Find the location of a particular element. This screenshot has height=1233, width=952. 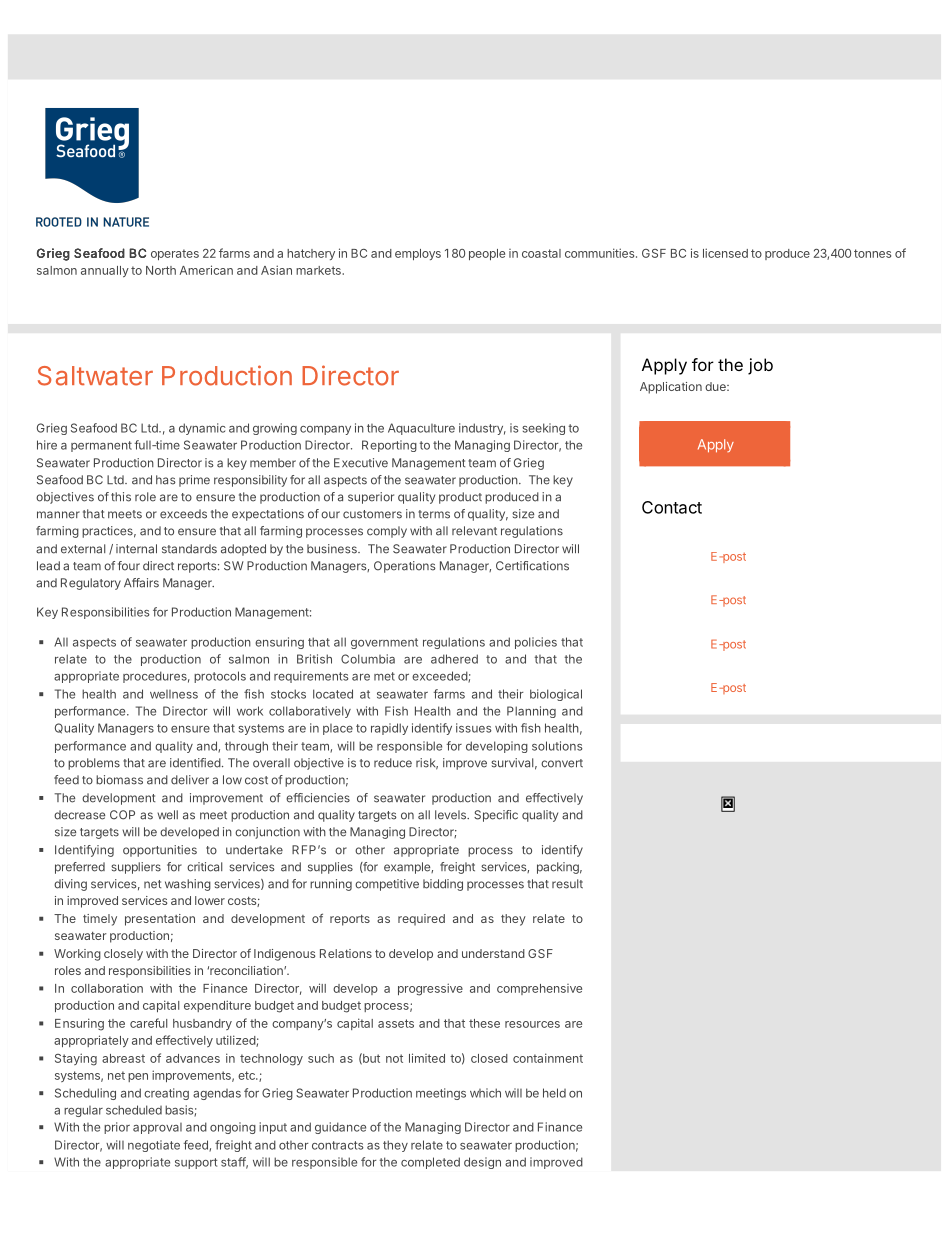

protocols is located at coordinates (220, 677).
